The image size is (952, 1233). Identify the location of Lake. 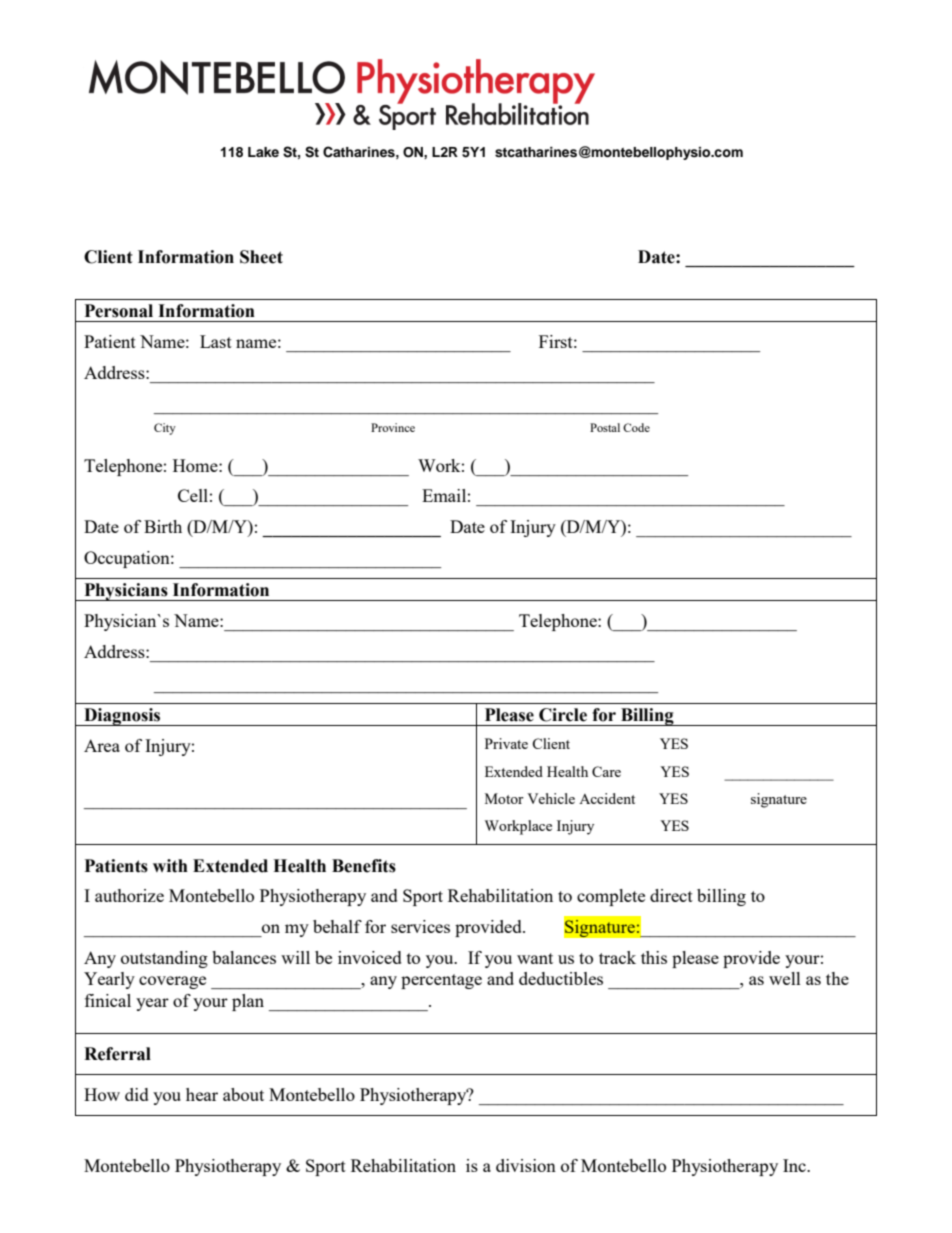
(263, 152).
